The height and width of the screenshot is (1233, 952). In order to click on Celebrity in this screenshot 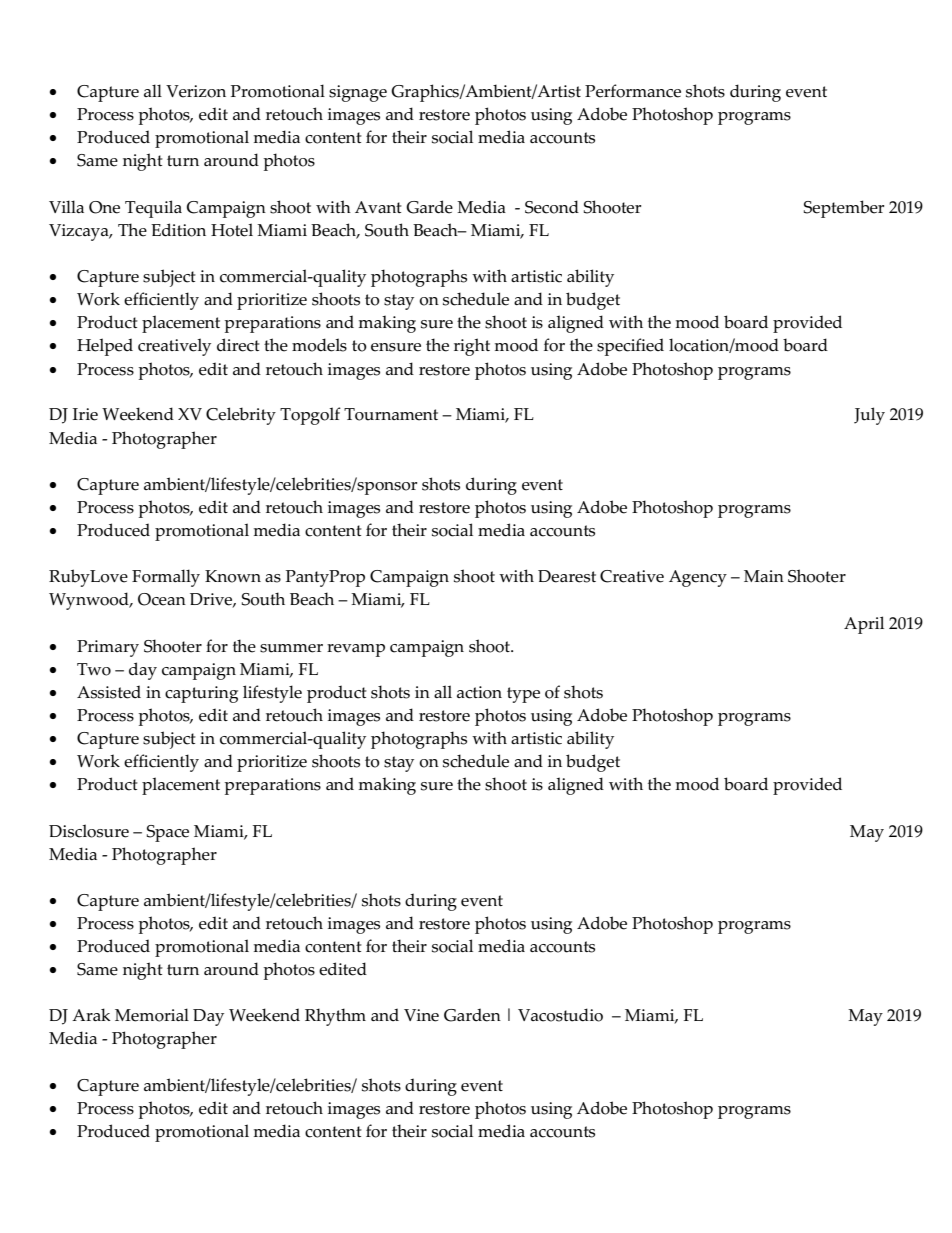, I will do `click(241, 416)`.
